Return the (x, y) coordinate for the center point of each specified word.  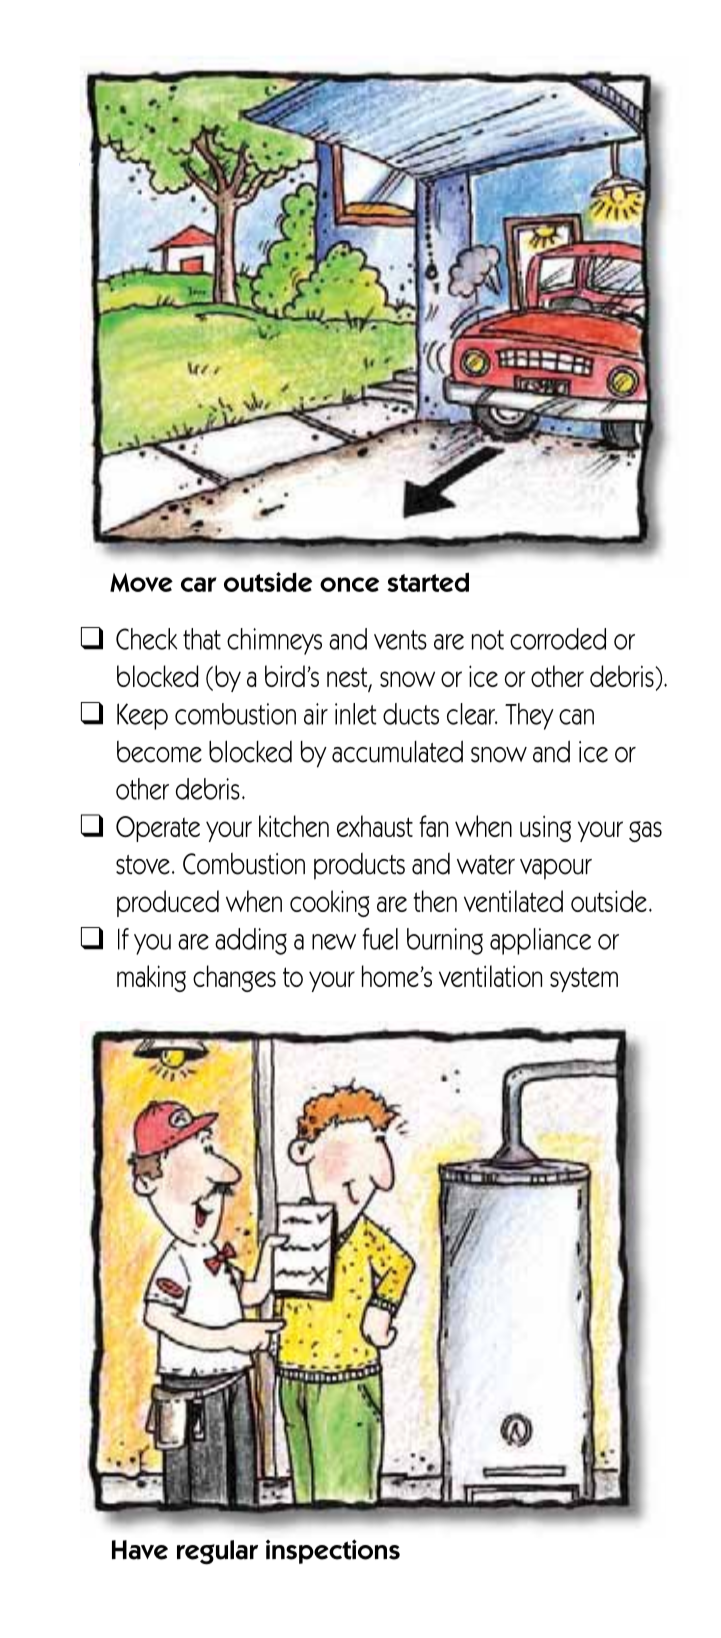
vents (400, 640)
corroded (558, 639)
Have (140, 1550)
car (199, 584)
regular (217, 1552)
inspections (333, 1551)
